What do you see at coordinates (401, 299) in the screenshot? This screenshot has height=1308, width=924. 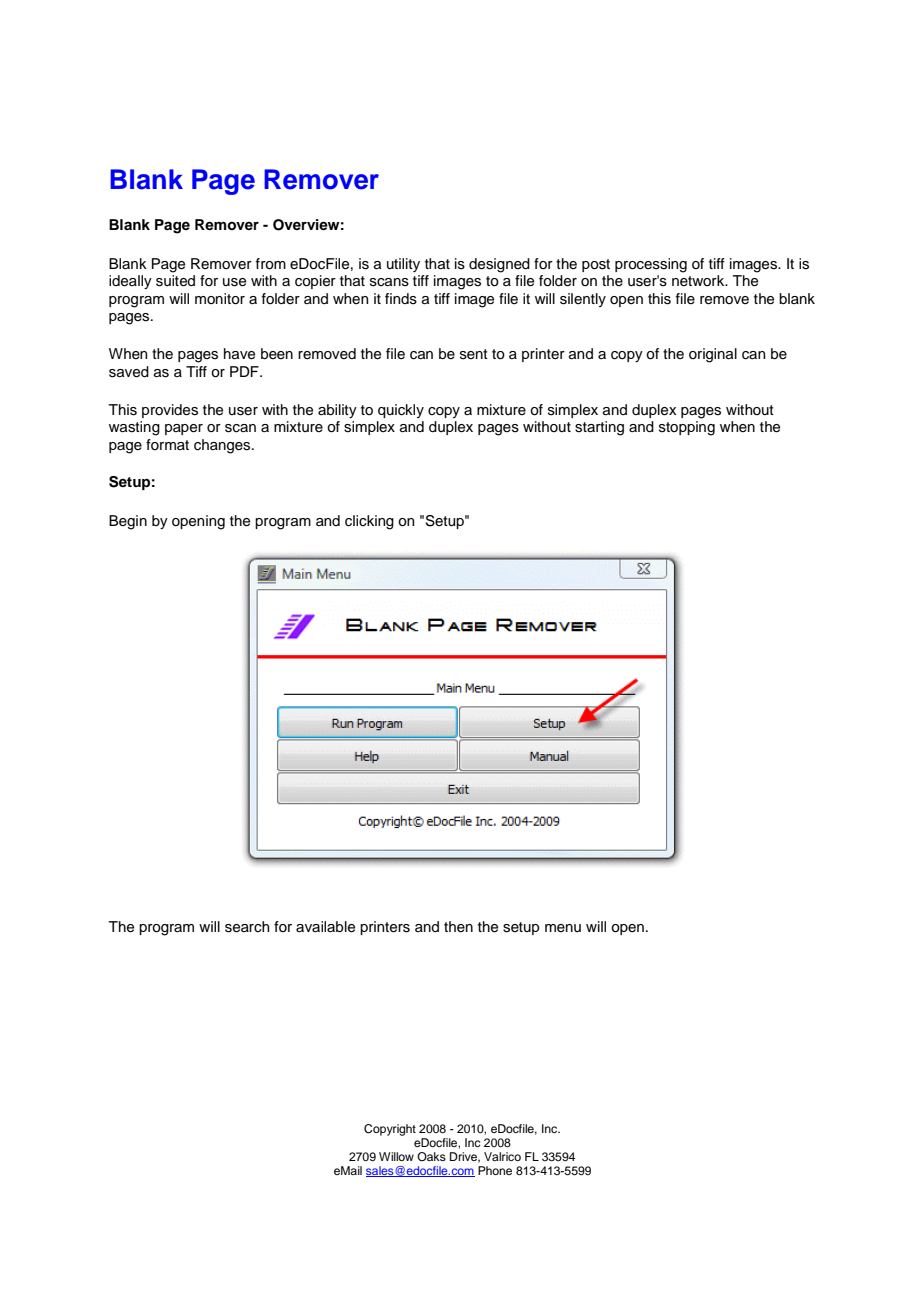 I see `finds` at bounding box center [401, 299].
